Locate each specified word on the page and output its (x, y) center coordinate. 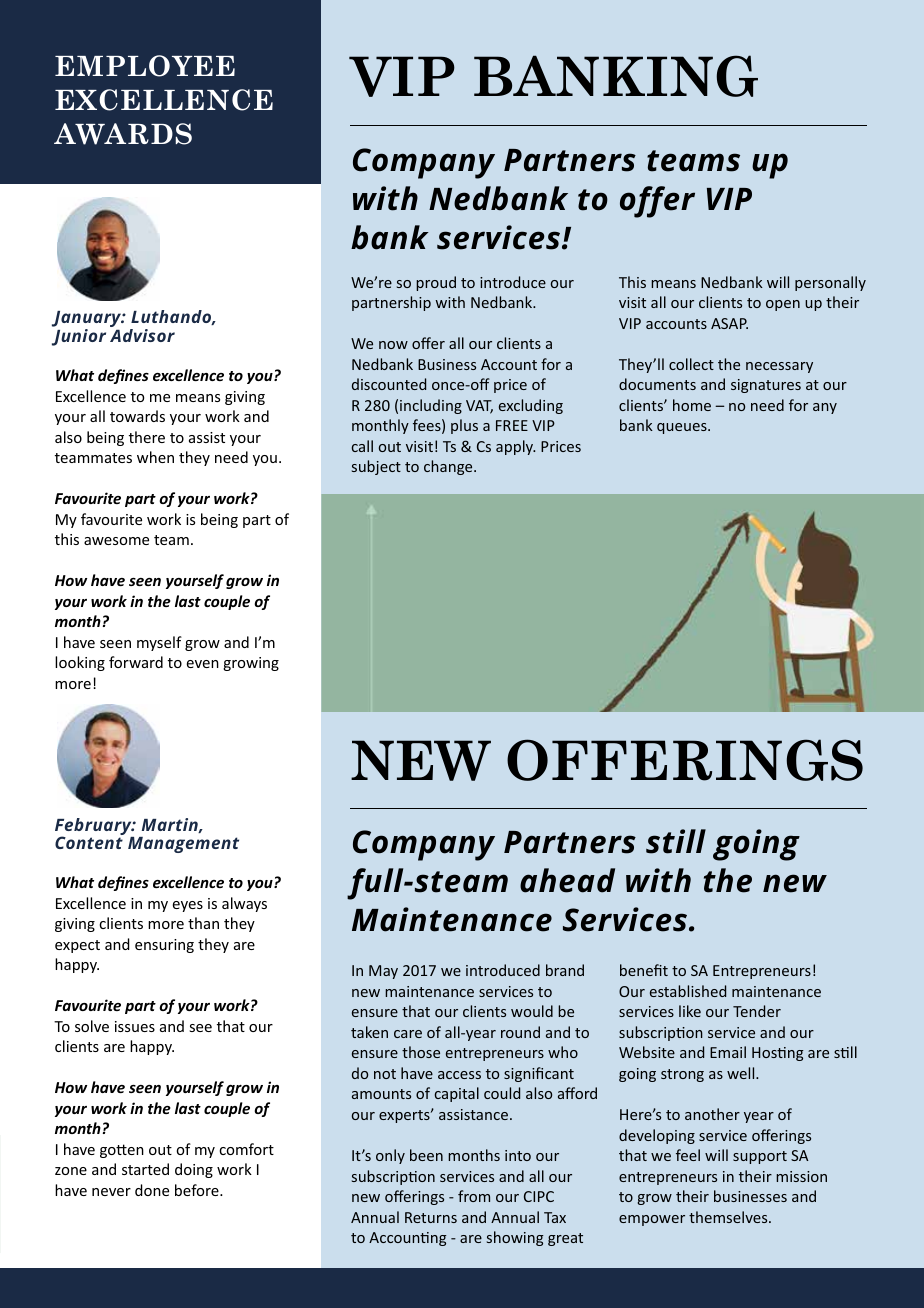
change (449, 467)
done (152, 1190)
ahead (567, 880)
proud (436, 283)
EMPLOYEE (145, 66)
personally (830, 283)
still (676, 841)
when (155, 457)
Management (183, 845)
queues (683, 428)
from (474, 1196)
